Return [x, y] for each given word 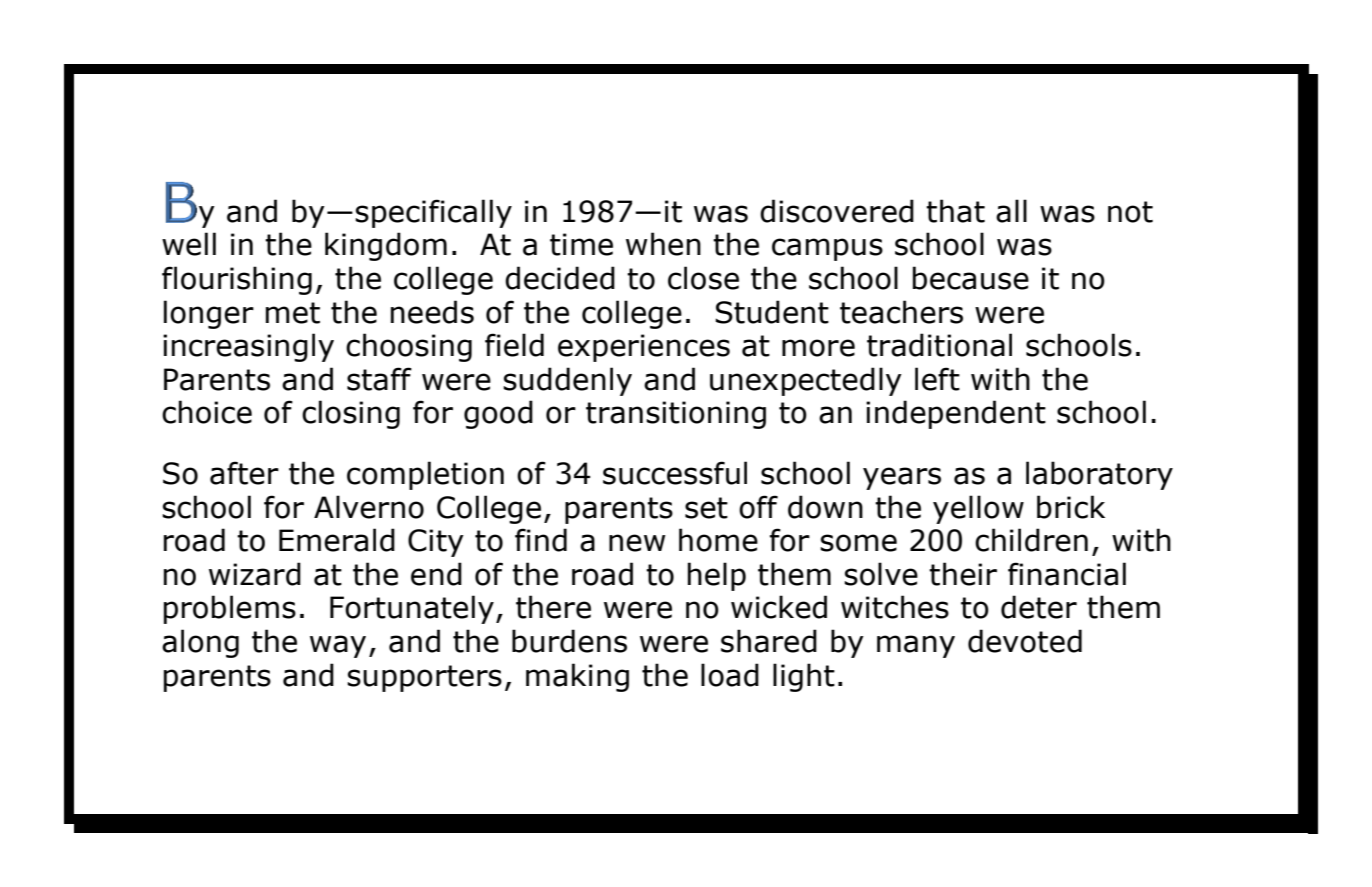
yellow [978, 509]
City [436, 543]
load [730, 675]
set [706, 508]
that [955, 211]
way [338, 646]
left [937, 379]
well [189, 244]
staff [379, 379]
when [663, 244]
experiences [644, 348]
